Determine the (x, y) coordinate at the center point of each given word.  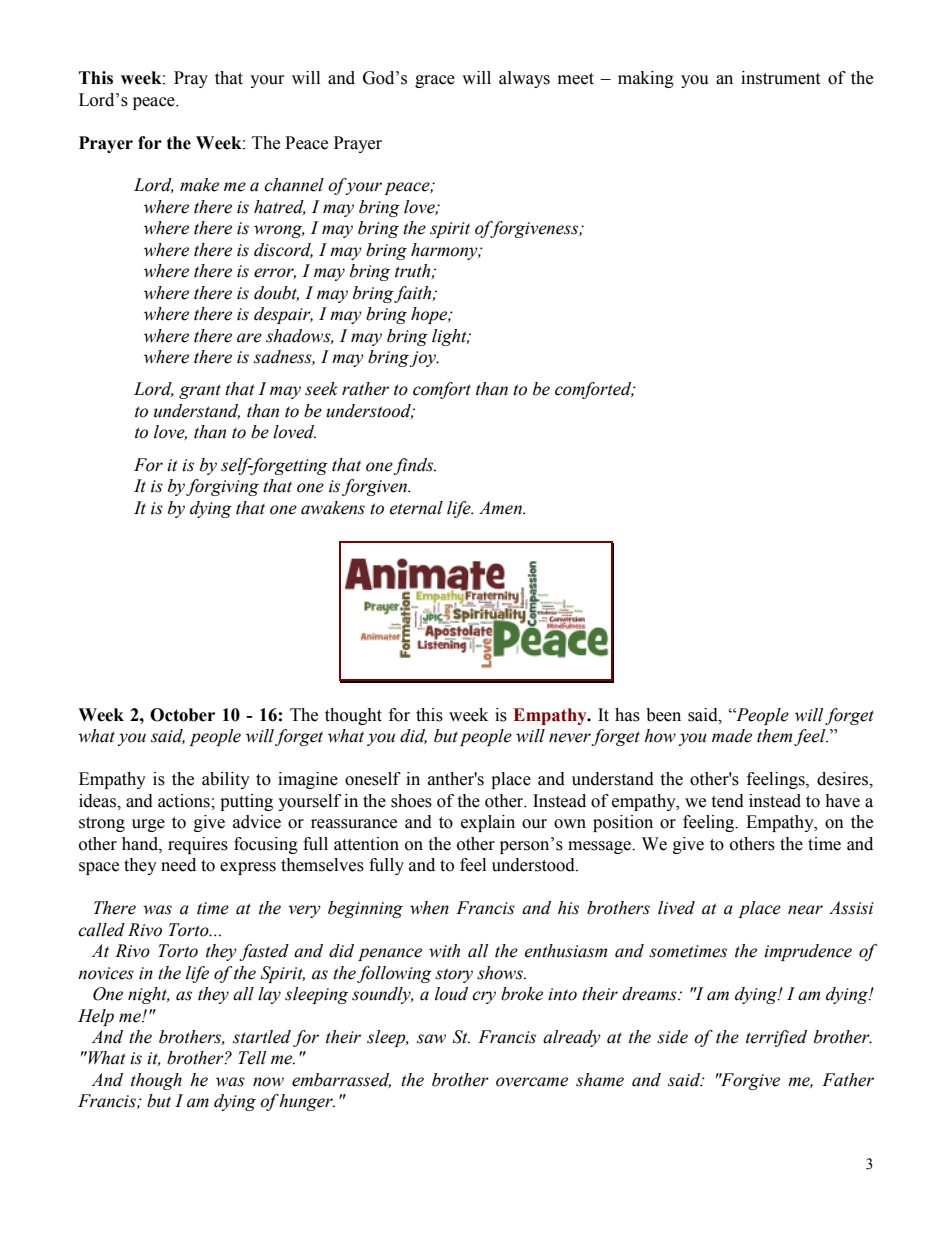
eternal (416, 508)
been (663, 715)
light (450, 337)
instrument (780, 78)
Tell (252, 1058)
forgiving (222, 487)
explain (488, 823)
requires (198, 845)
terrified (776, 1038)
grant (200, 391)
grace (435, 81)
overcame (532, 1082)
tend (727, 801)
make (199, 185)
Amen (501, 508)
